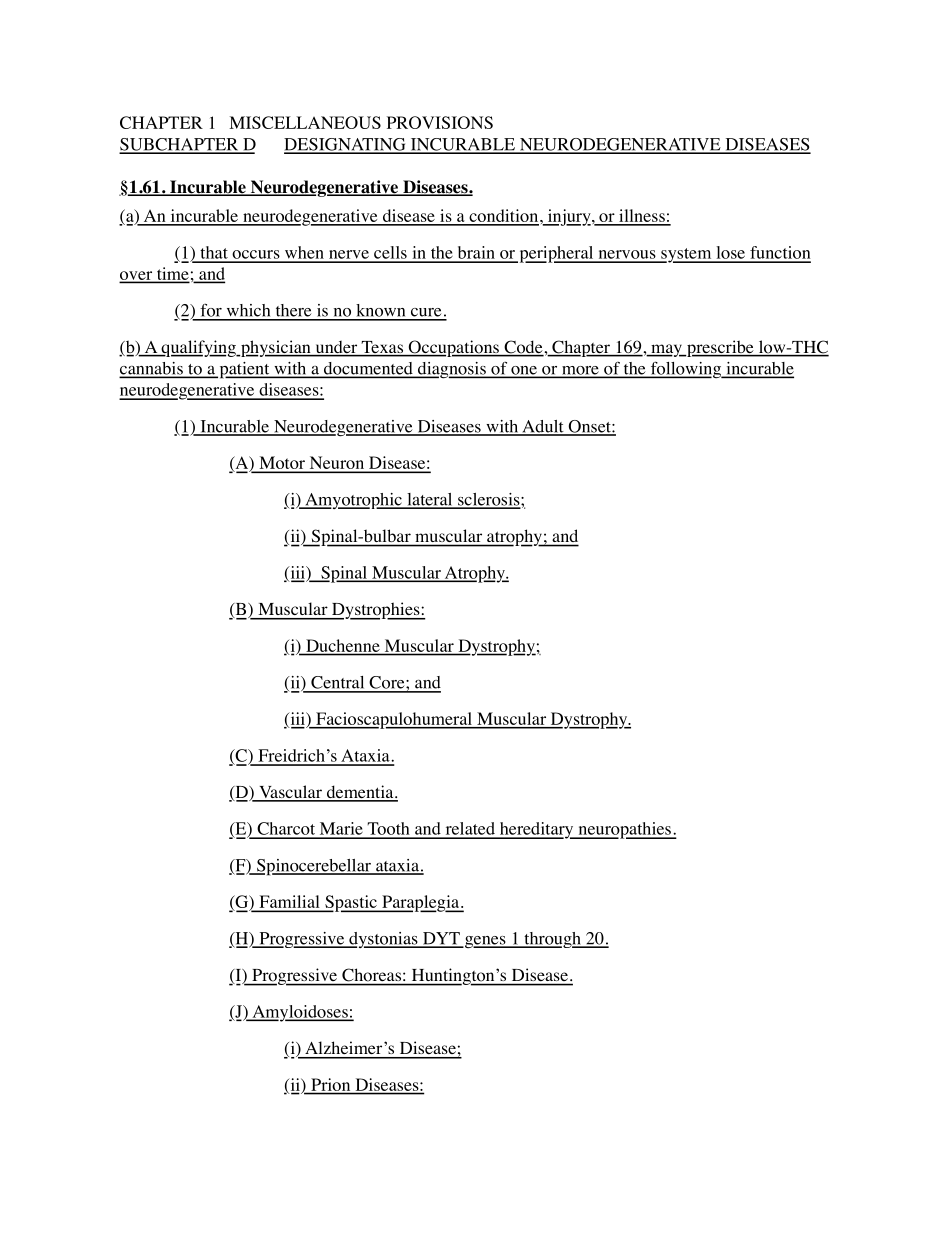 Image resolution: width=952 pixels, height=1233 pixels. I want to click on MISCELLANEOUS, so click(305, 122).
